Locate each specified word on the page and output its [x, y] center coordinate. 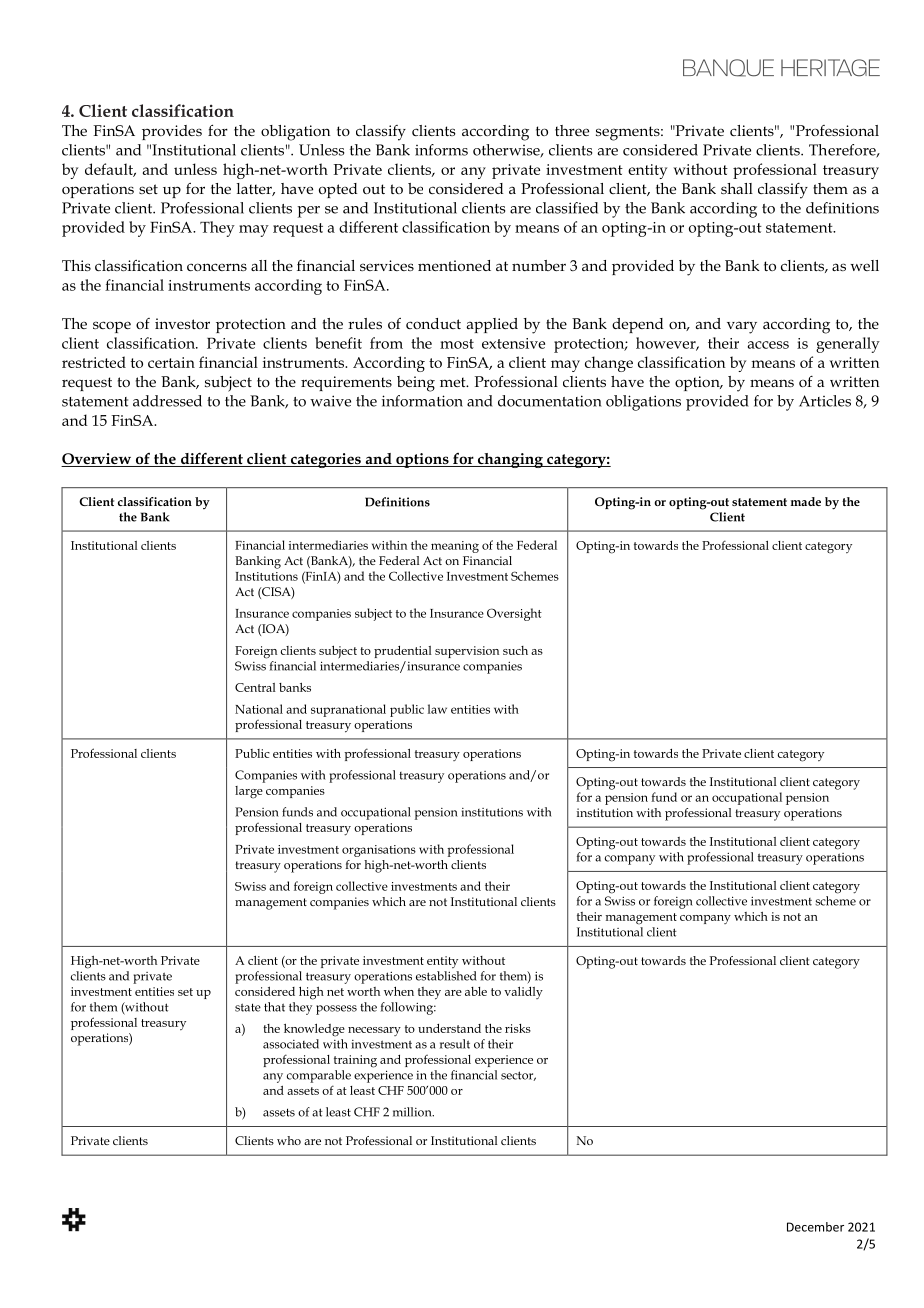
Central [255, 687]
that [274, 1007]
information [422, 401]
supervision [467, 652]
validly [523, 993]
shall [737, 188]
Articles [825, 401]
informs [441, 150]
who [289, 1140]
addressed [167, 401]
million [413, 1112]
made [806, 501]
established [446, 976]
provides [172, 132]
